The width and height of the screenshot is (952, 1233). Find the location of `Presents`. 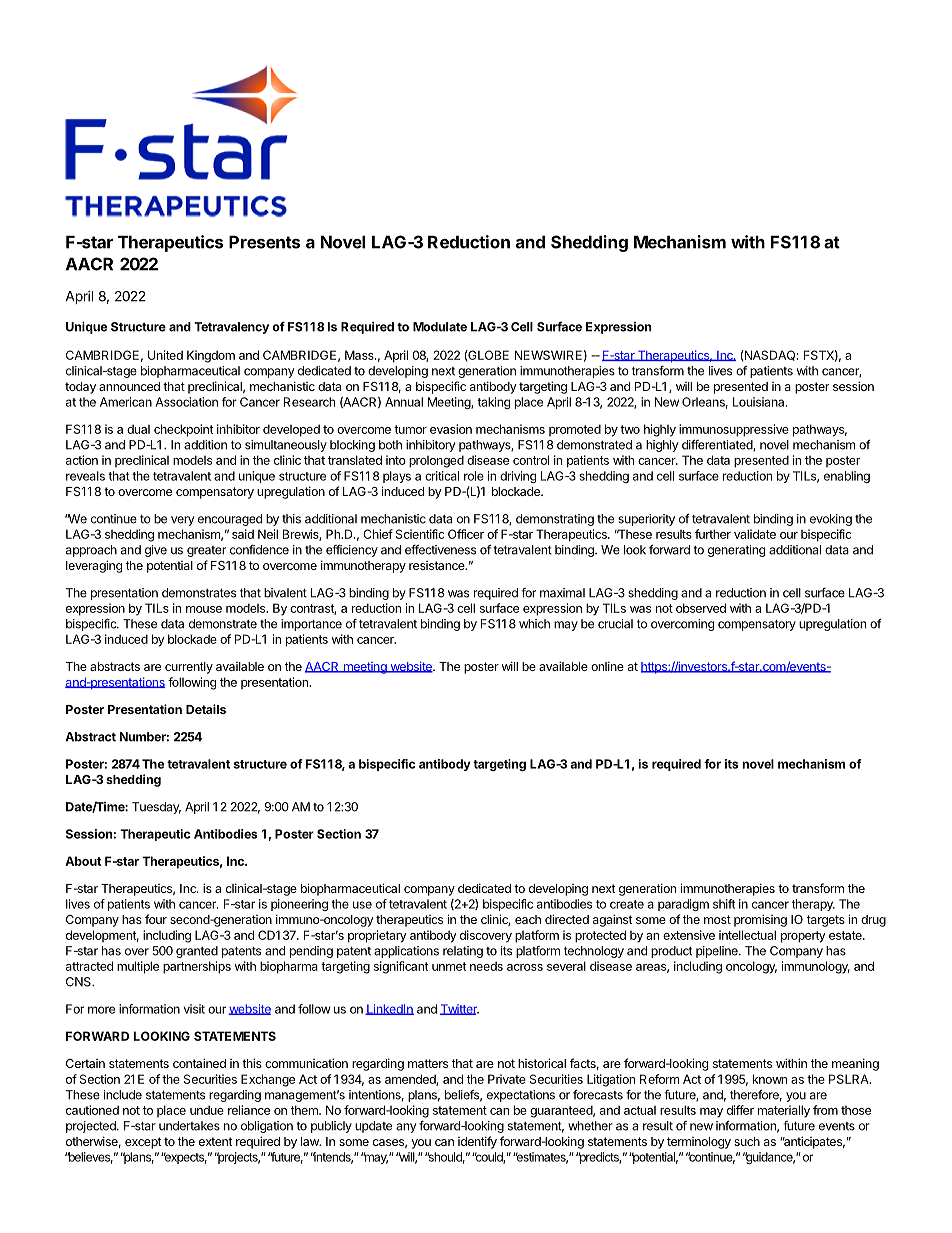

Presents is located at coordinates (264, 242).
